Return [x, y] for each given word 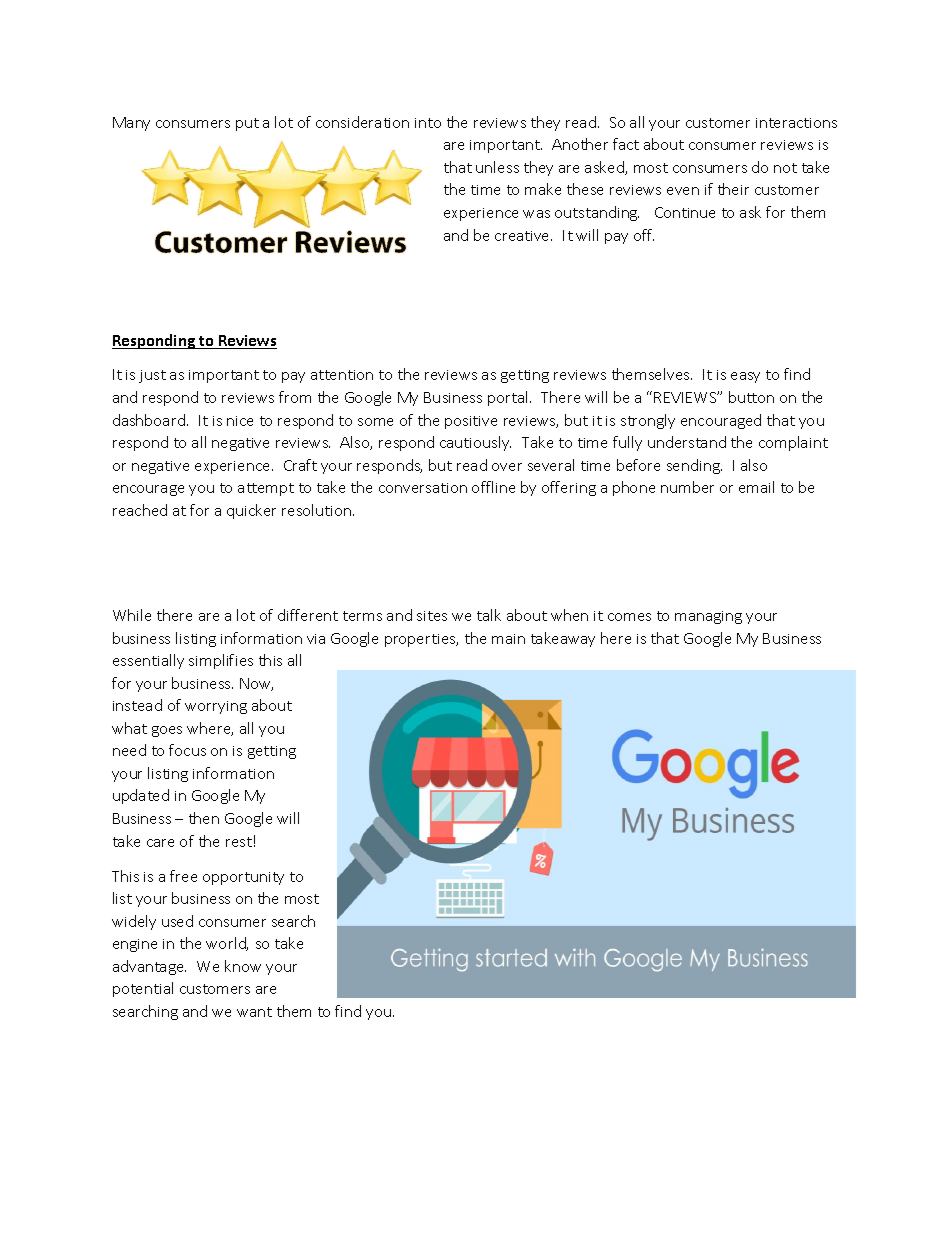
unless [497, 167]
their [733, 189]
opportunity [243, 878]
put [247, 124]
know [243, 966]
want [254, 1012]
